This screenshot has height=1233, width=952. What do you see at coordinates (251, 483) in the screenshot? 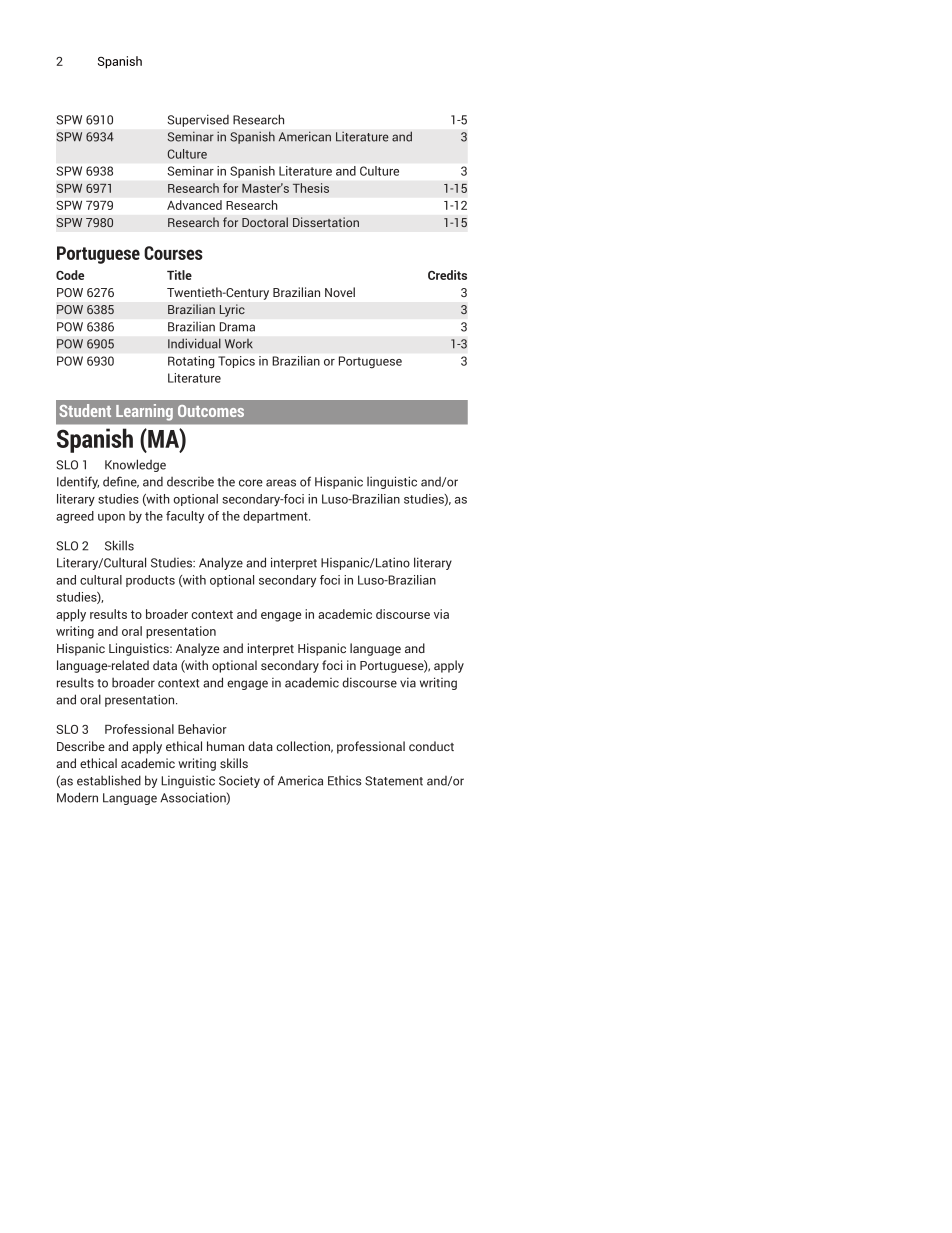
I see `core` at bounding box center [251, 483].
